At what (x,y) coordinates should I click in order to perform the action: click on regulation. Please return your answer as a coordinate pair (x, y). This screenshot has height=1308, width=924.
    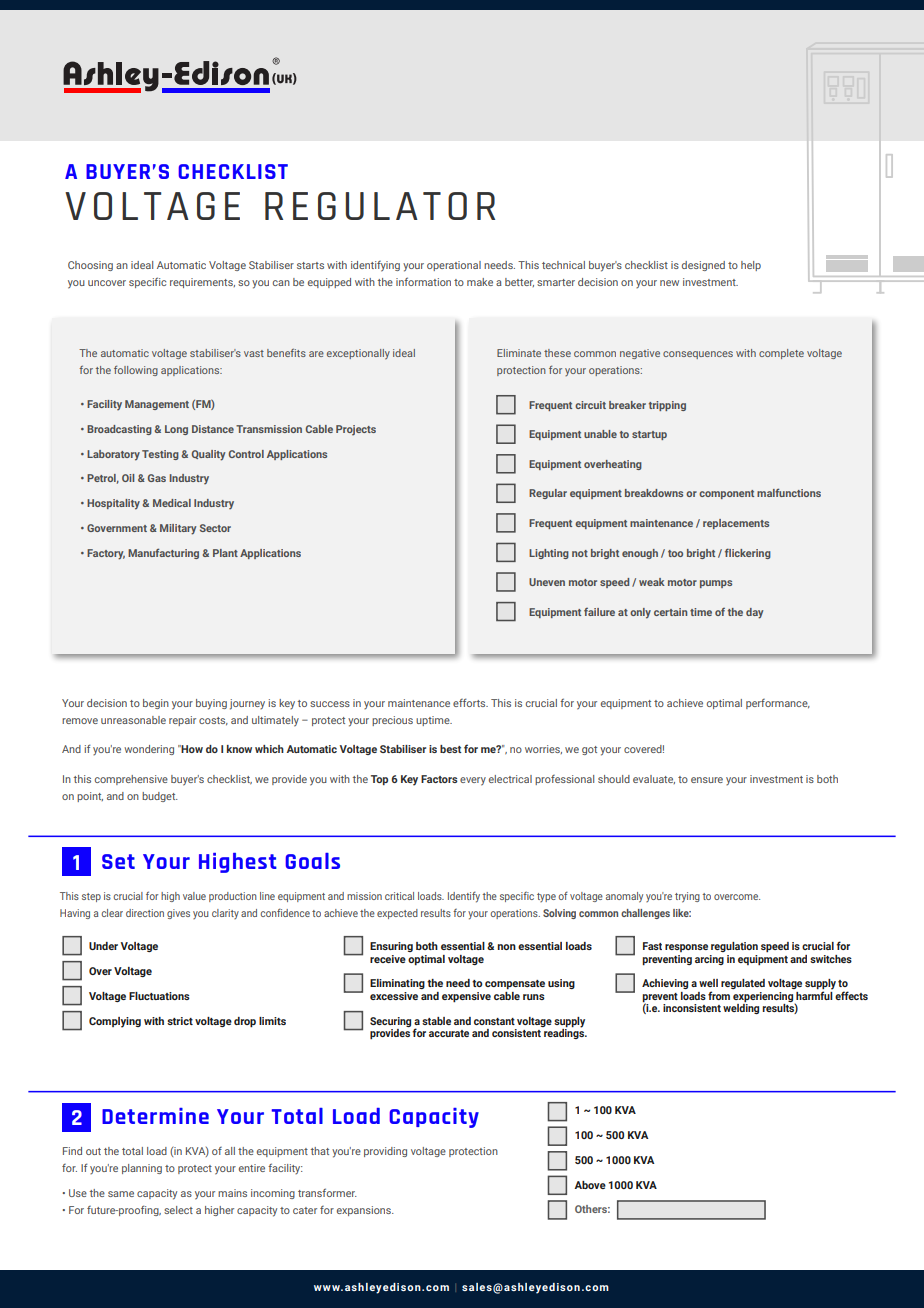
    Looking at the image, I should click on (734, 947).
